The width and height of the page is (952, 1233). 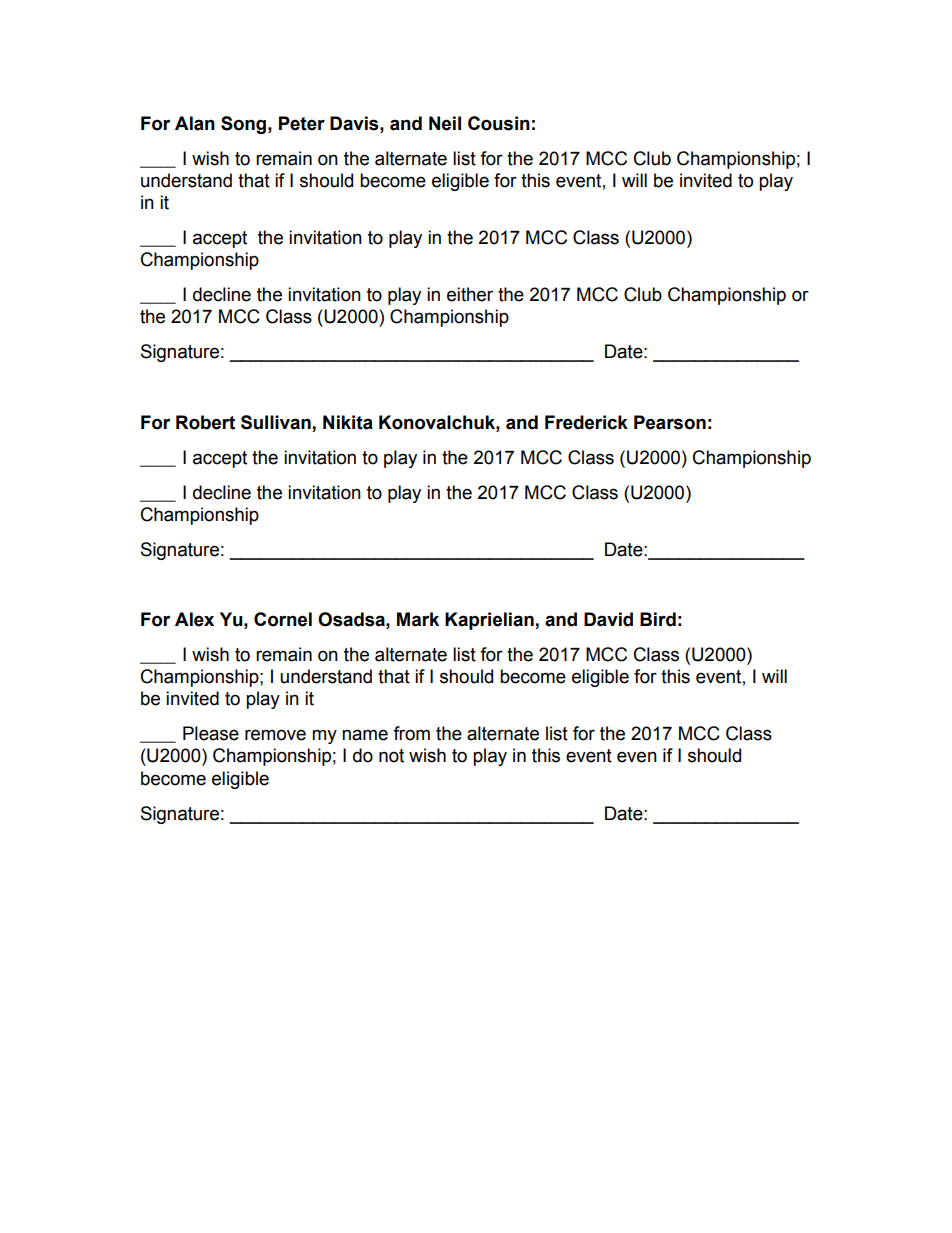 What do you see at coordinates (608, 619) in the page?
I see `David` at bounding box center [608, 619].
